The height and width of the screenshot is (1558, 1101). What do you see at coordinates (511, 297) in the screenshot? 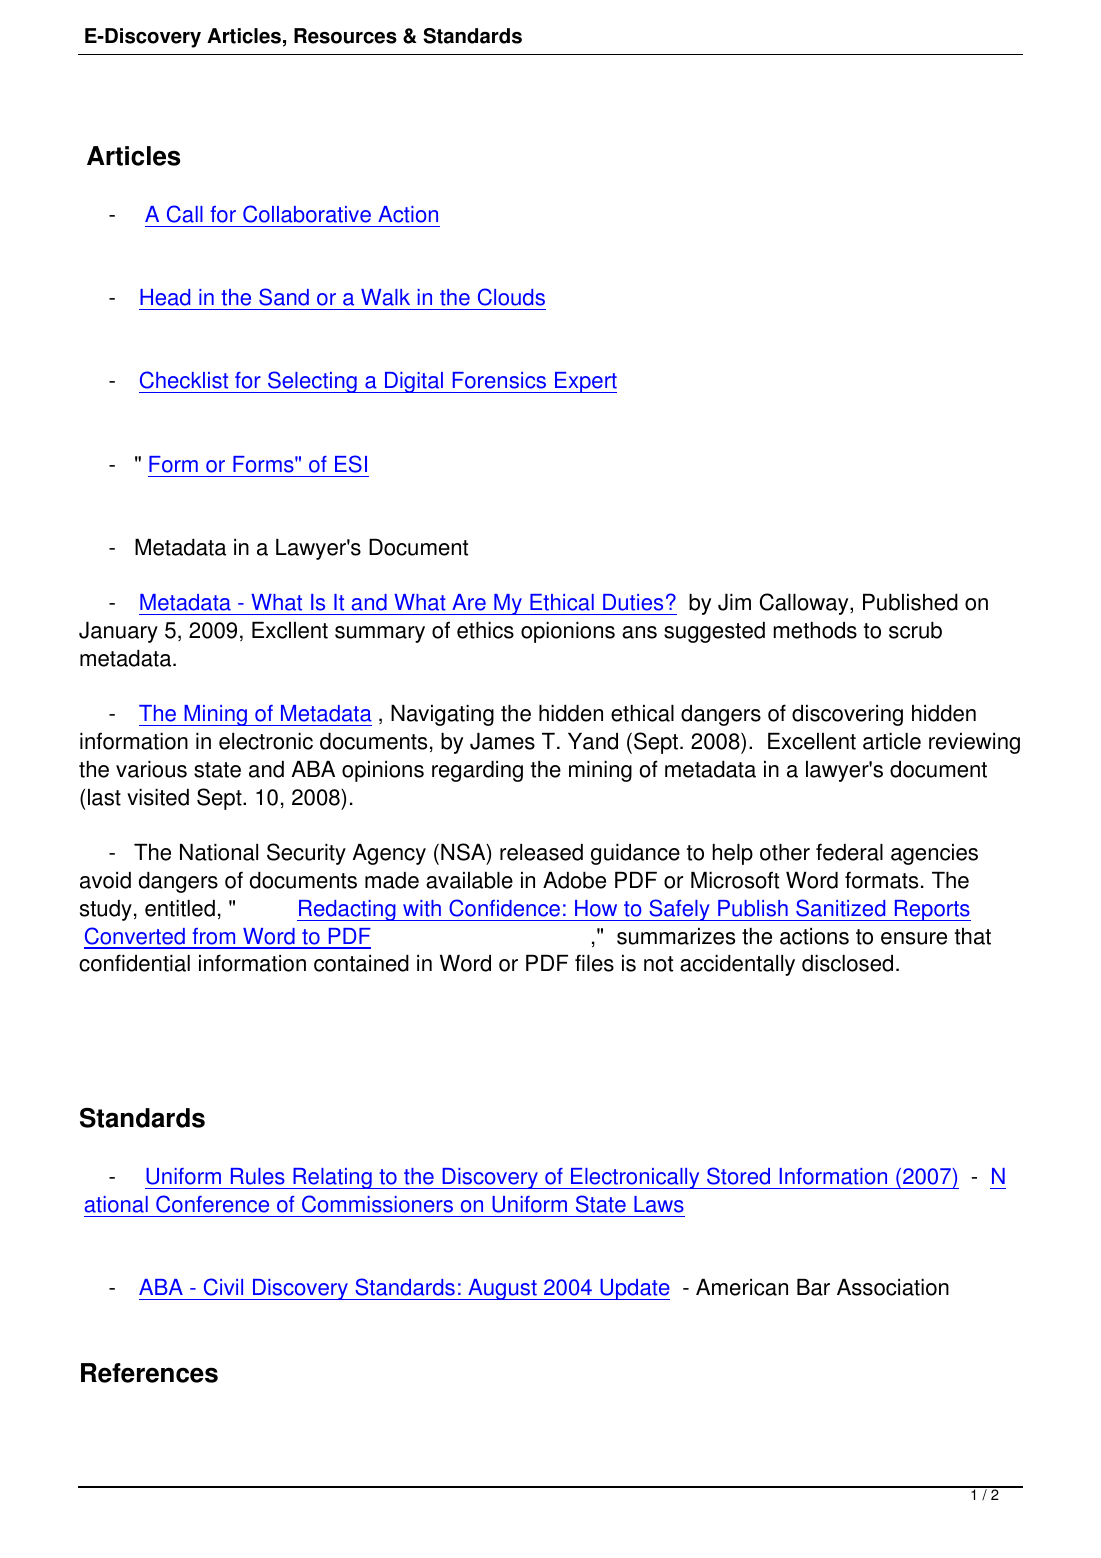
I see `Clouds` at bounding box center [511, 297].
